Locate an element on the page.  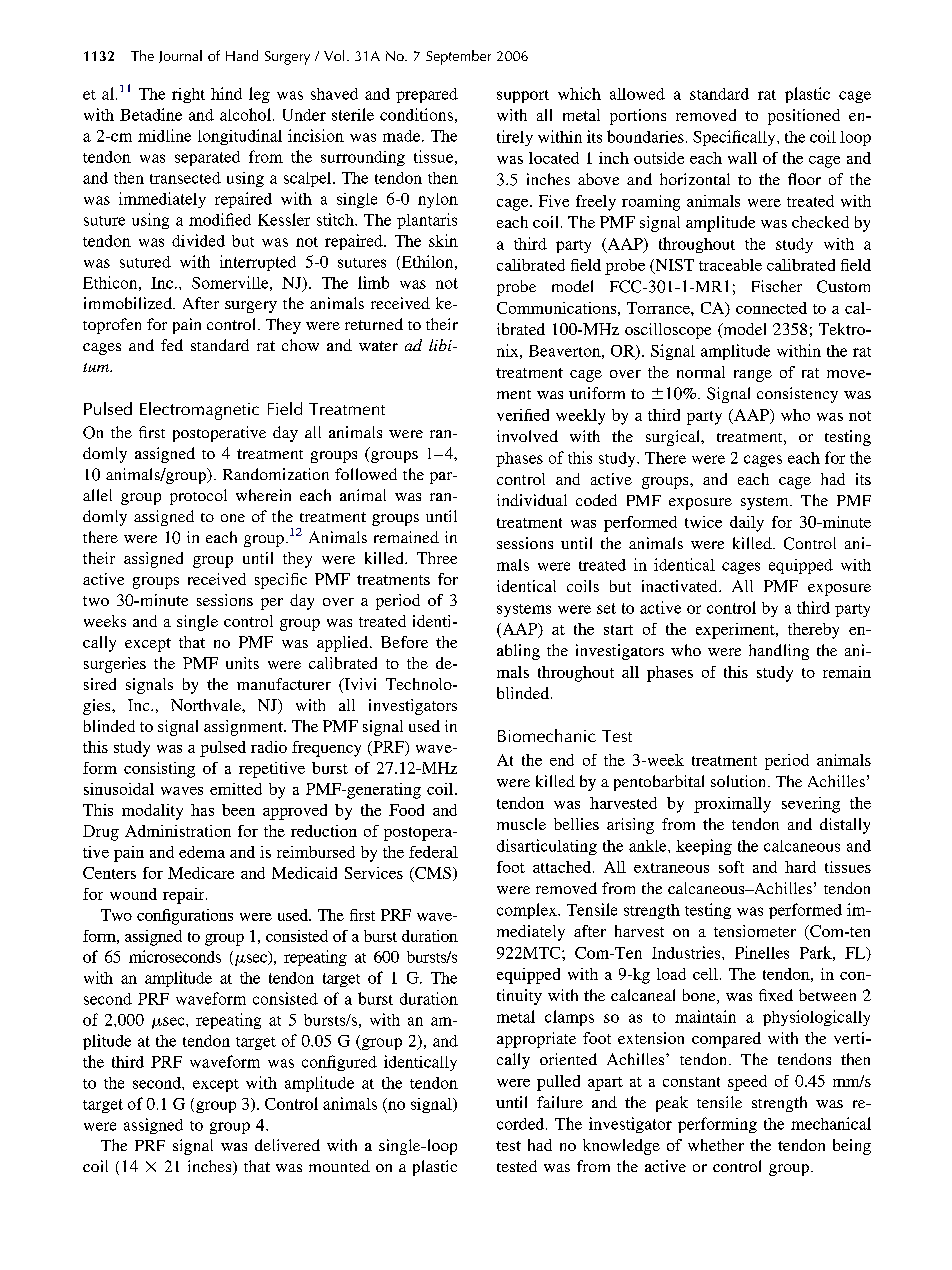
water is located at coordinates (378, 346).
